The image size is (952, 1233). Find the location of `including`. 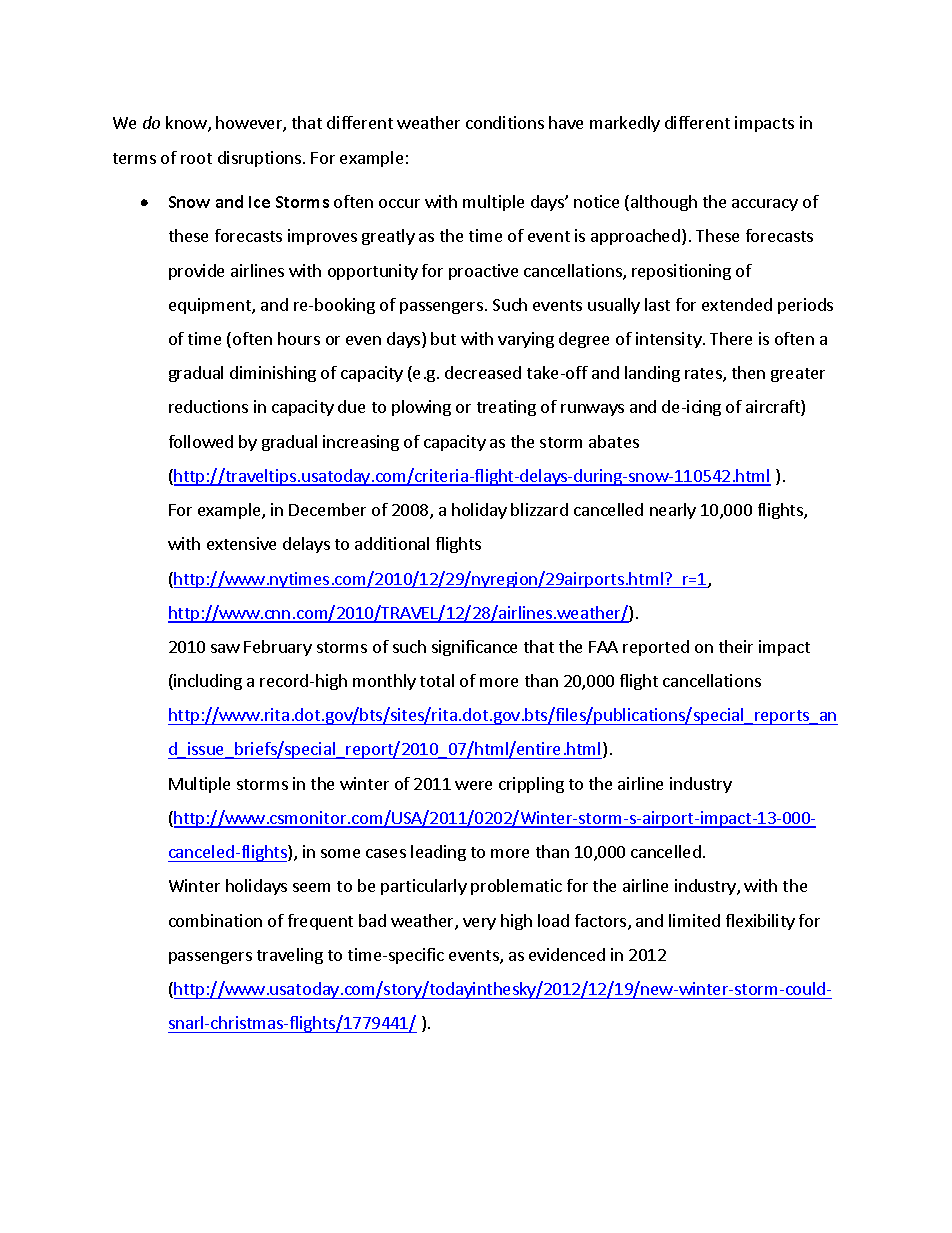

including is located at coordinates (207, 682).
